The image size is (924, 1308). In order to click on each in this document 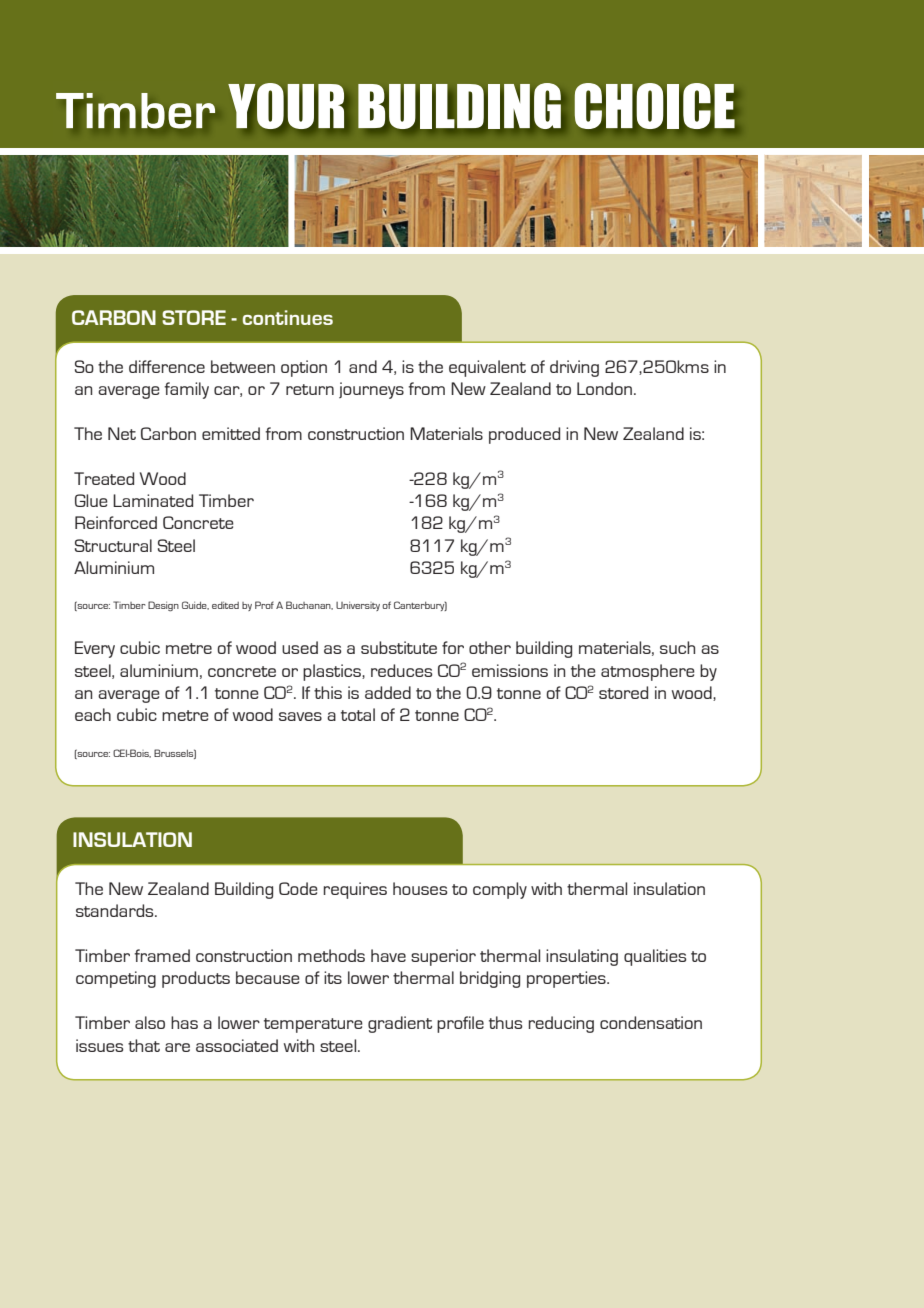, I will do `click(93, 714)`.
